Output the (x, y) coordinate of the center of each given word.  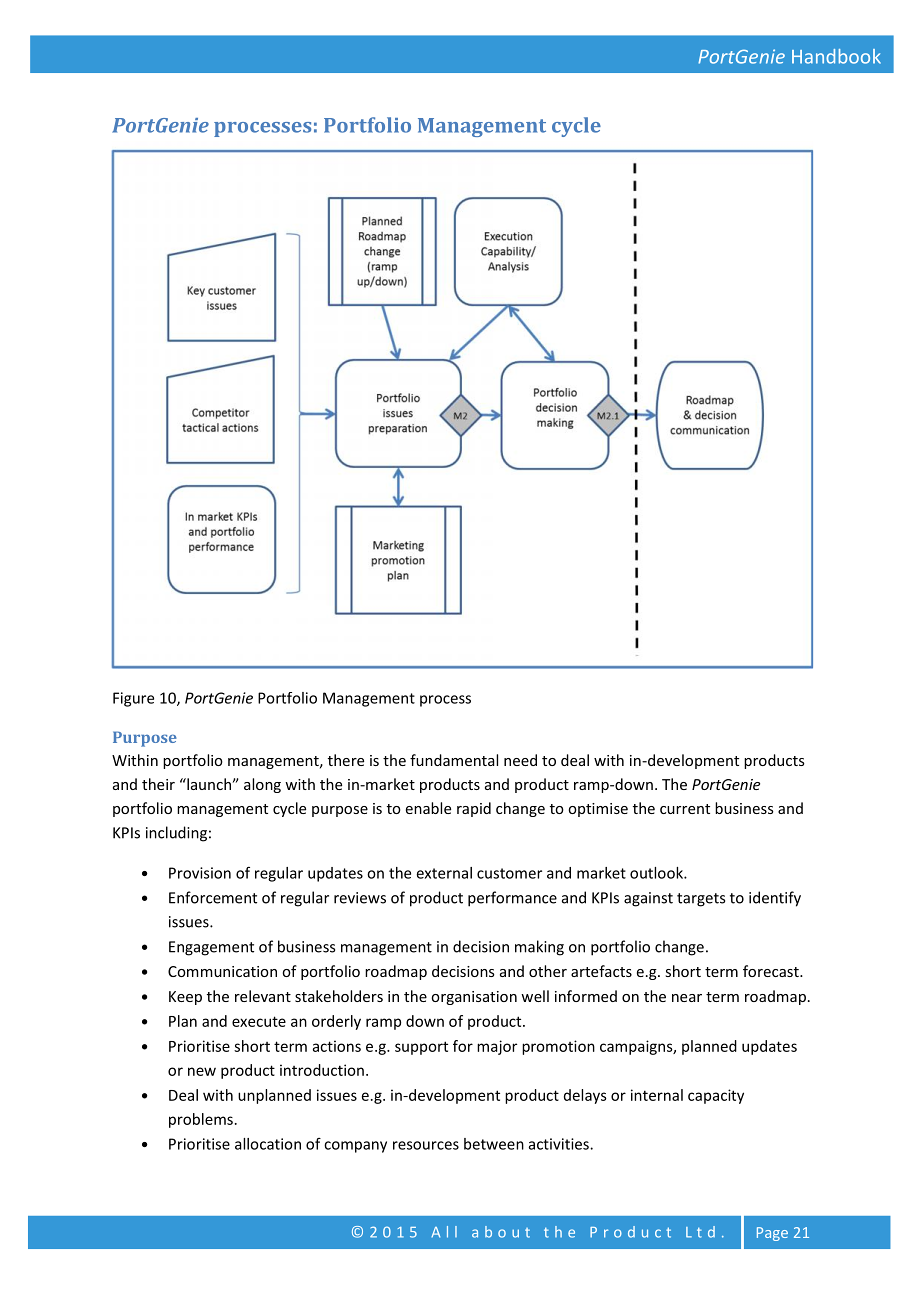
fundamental (454, 760)
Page (772, 1234)
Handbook (836, 56)
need (520, 760)
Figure (133, 699)
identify (775, 899)
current (685, 809)
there (346, 760)
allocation (268, 1144)
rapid (474, 809)
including (176, 834)
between (494, 1144)
